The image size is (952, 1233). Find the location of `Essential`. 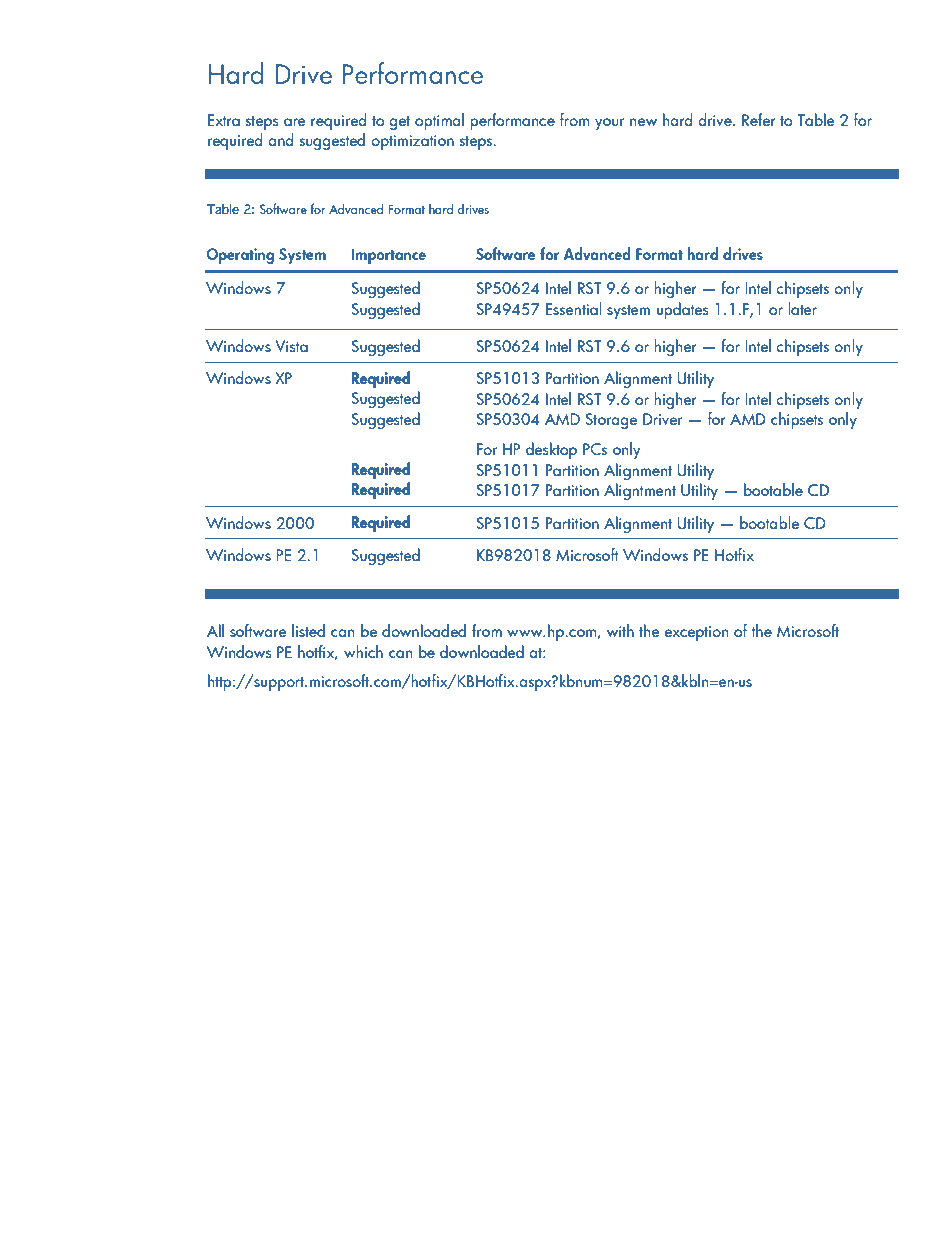

Essential is located at coordinates (573, 308).
